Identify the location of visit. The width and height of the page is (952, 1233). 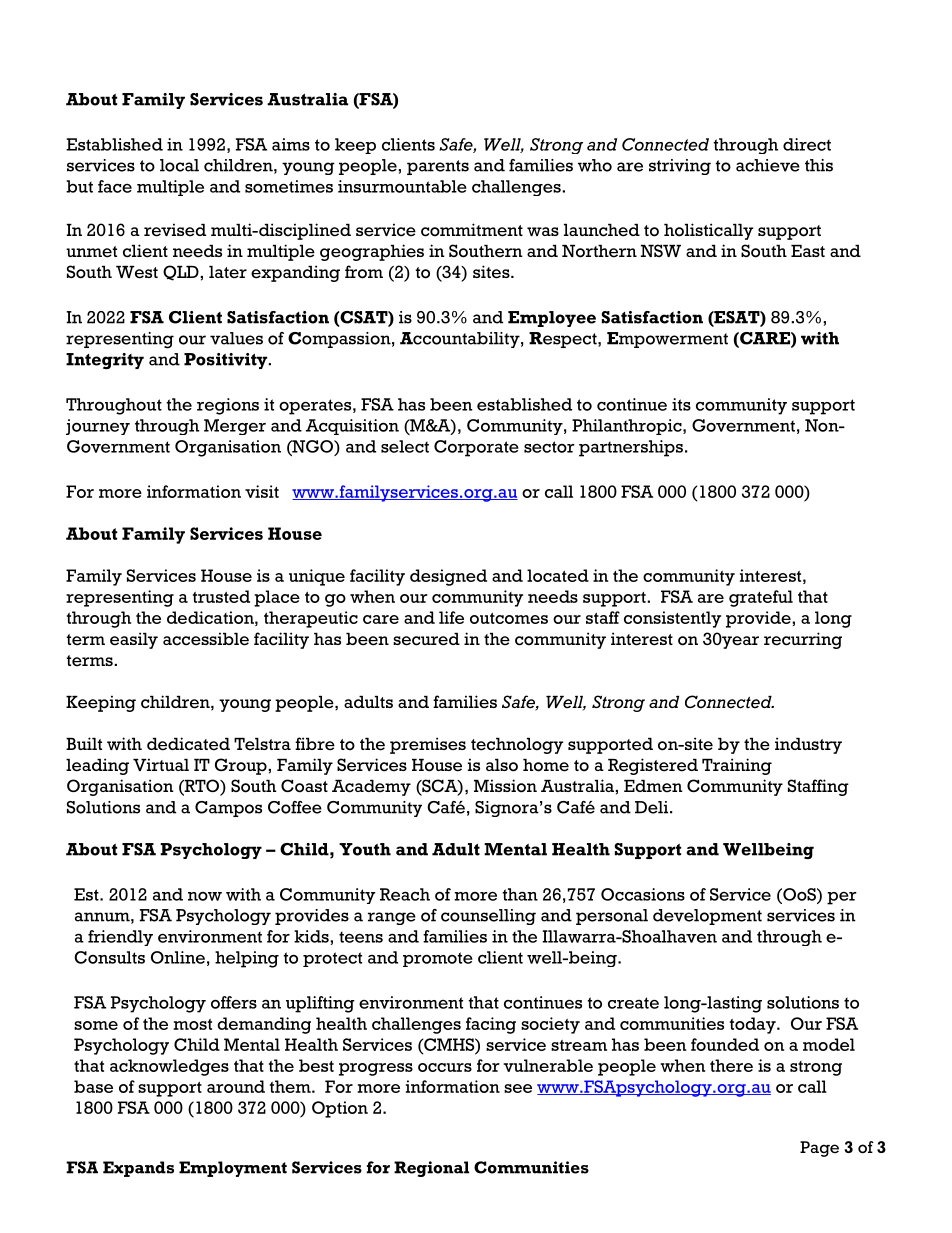
(262, 491).
